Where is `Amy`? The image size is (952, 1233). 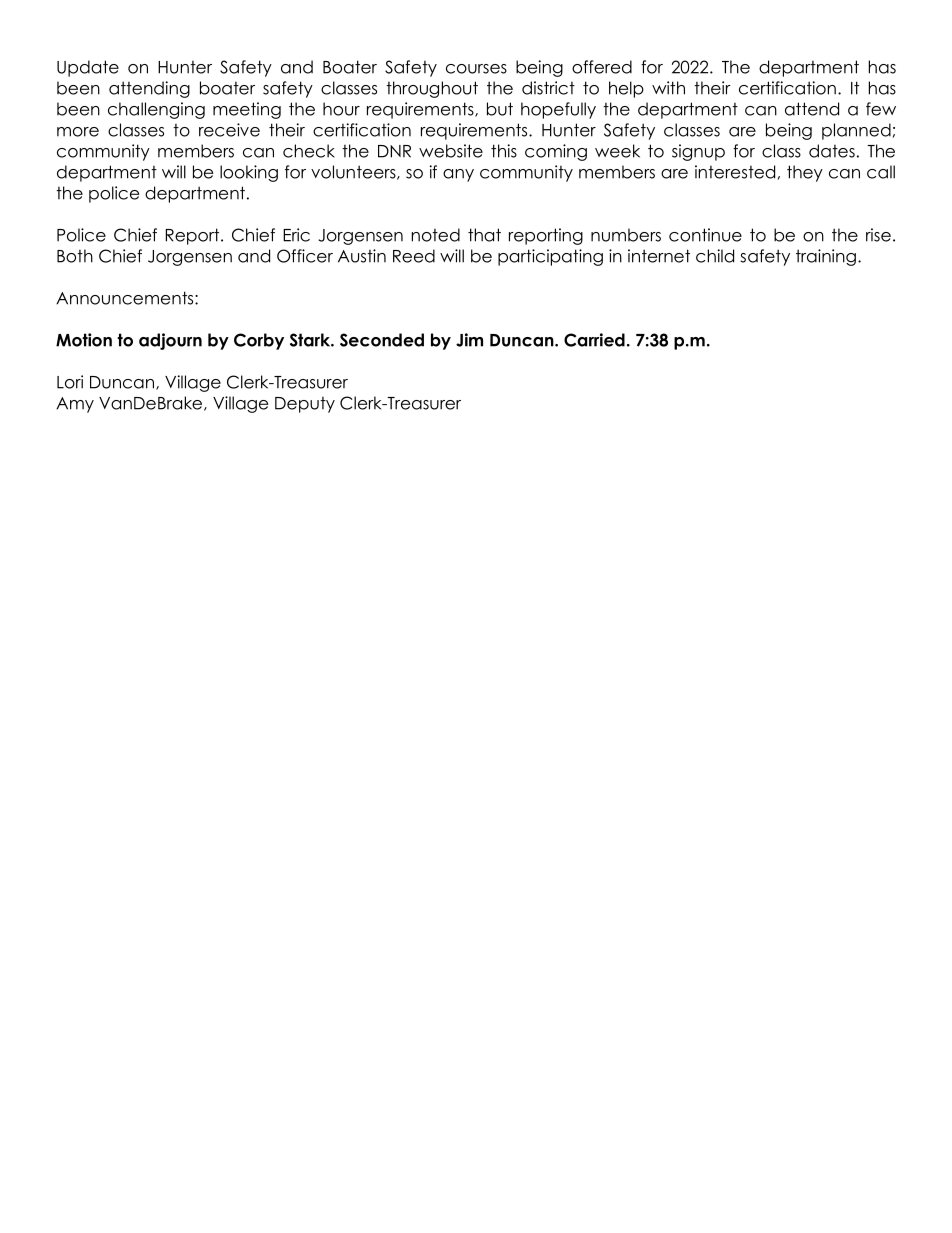
Amy is located at coordinates (75, 405).
